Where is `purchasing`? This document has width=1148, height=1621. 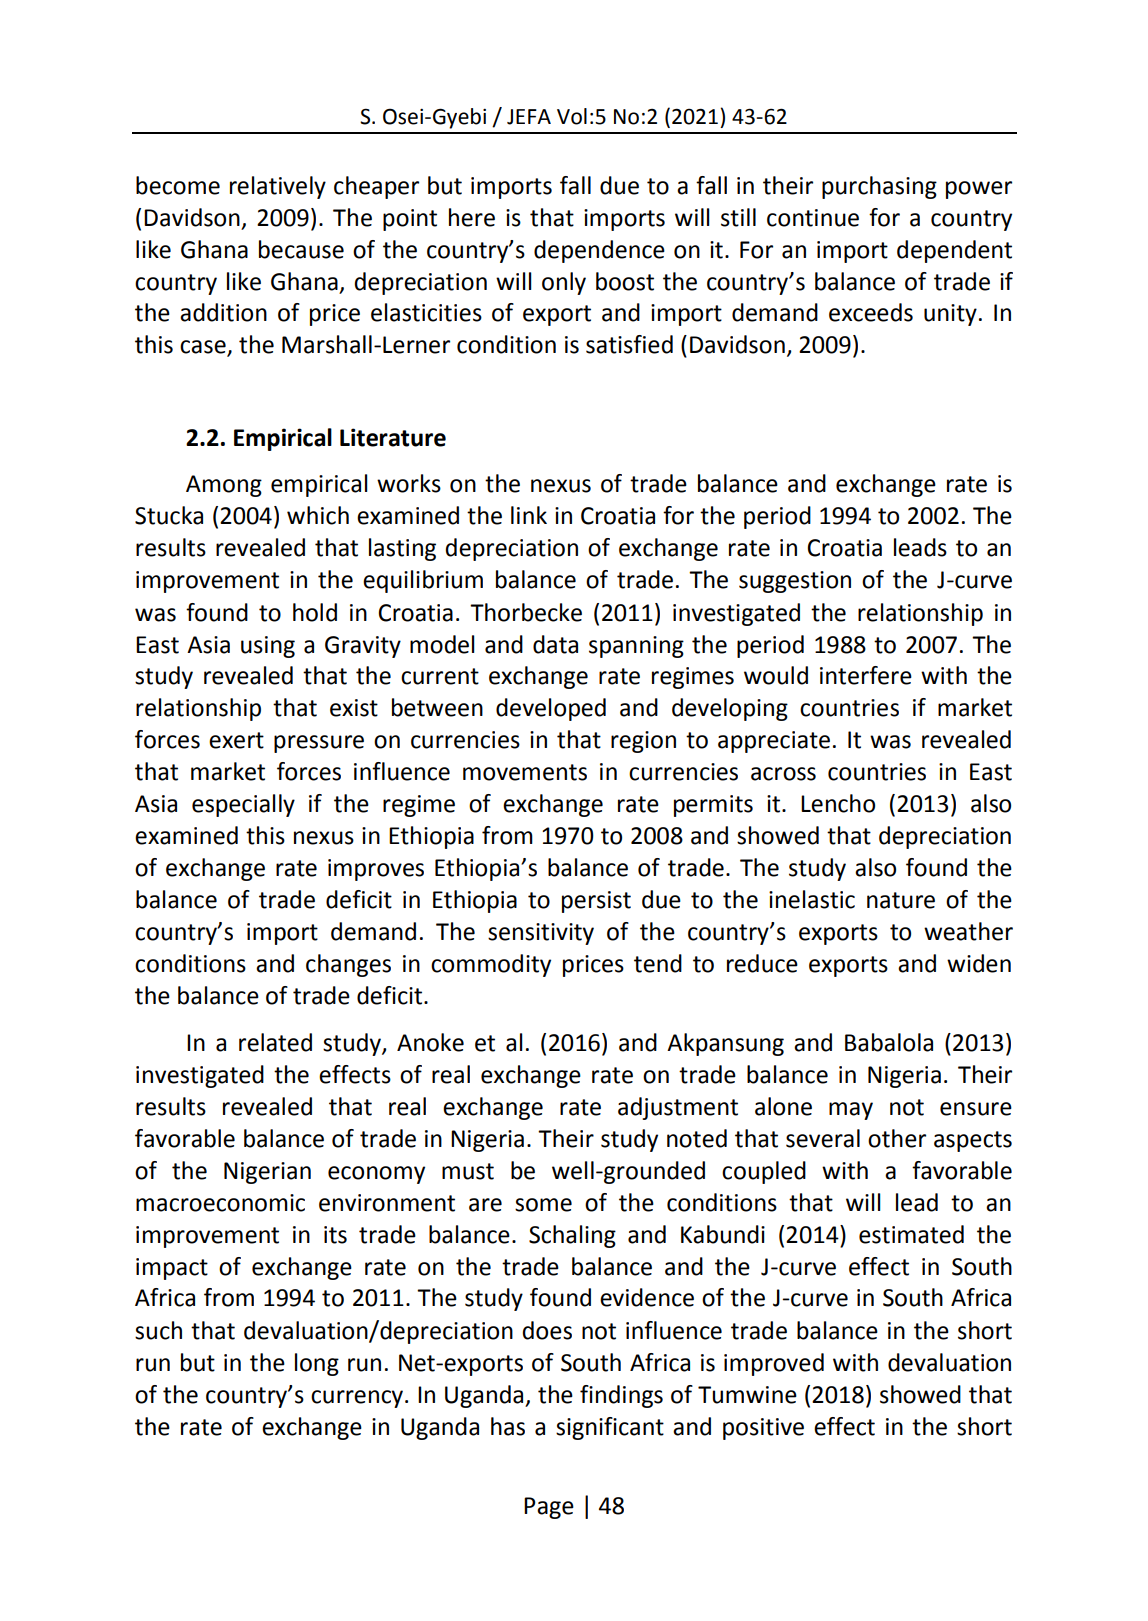
purchasing is located at coordinates (879, 187).
